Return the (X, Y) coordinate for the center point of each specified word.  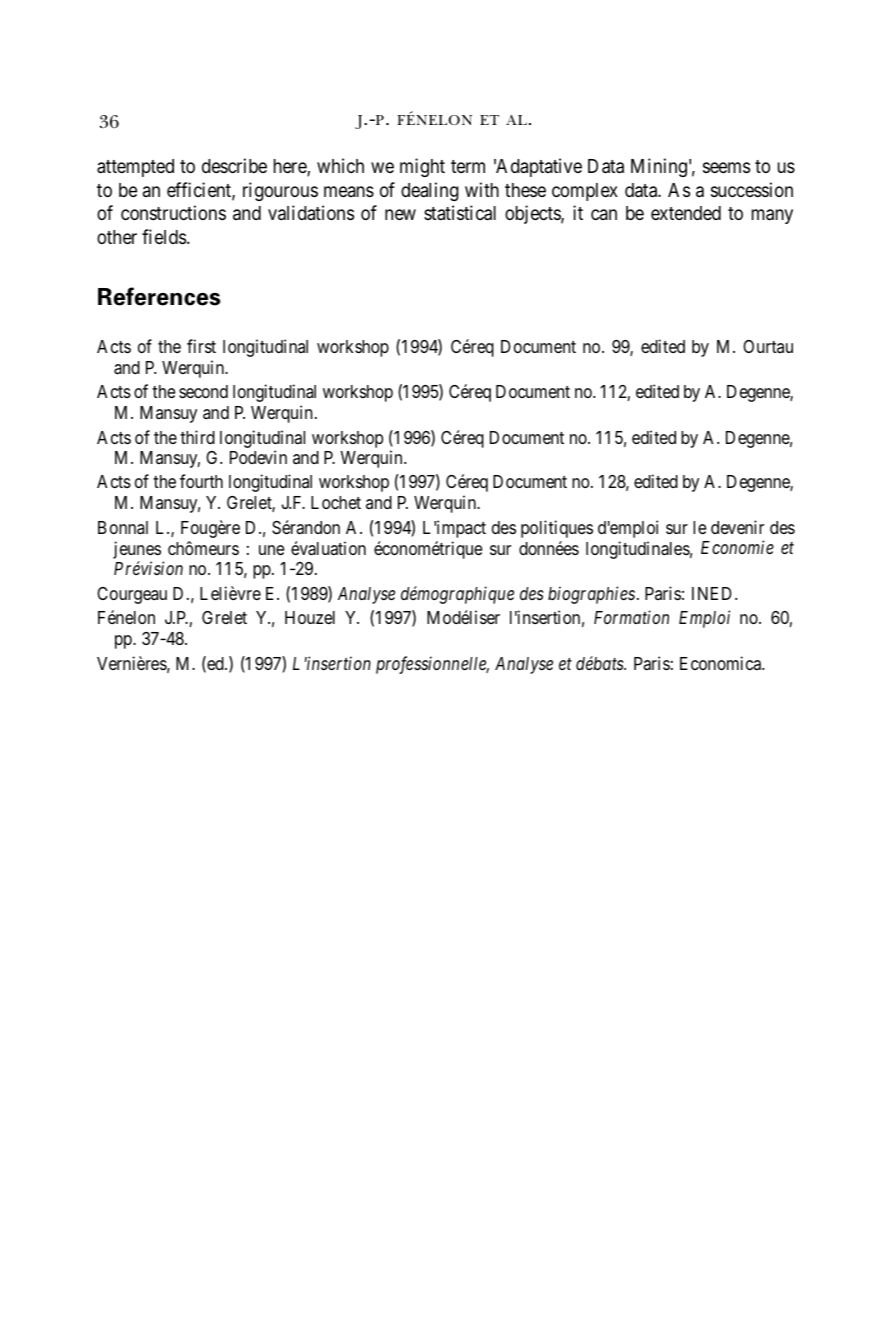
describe (234, 165)
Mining (659, 167)
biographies (591, 595)
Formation (631, 617)
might (422, 167)
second (203, 391)
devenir (737, 527)
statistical (460, 213)
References (159, 296)
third (197, 437)
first (201, 346)
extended (686, 213)
